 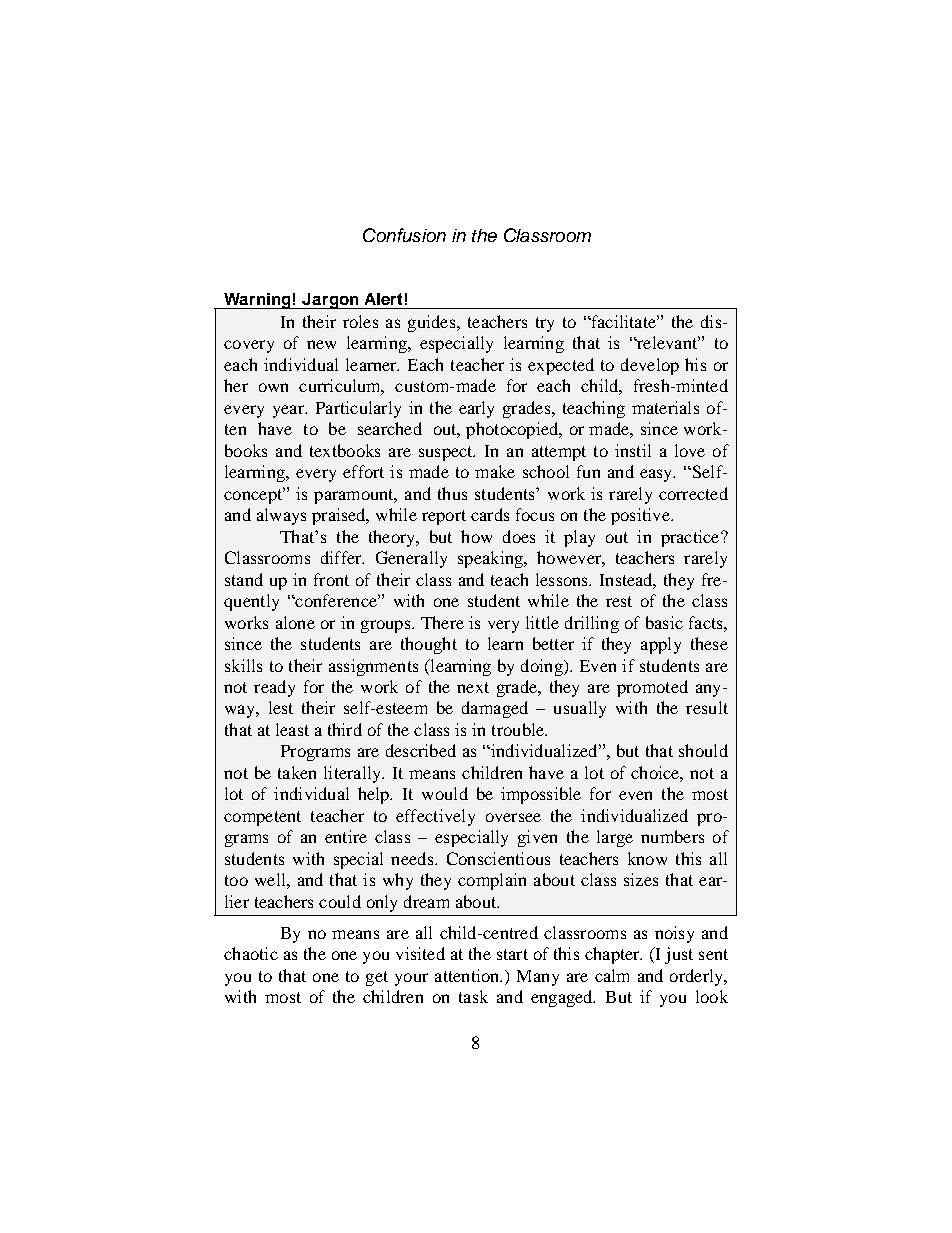 I want to click on Jargon, so click(x=331, y=301).
